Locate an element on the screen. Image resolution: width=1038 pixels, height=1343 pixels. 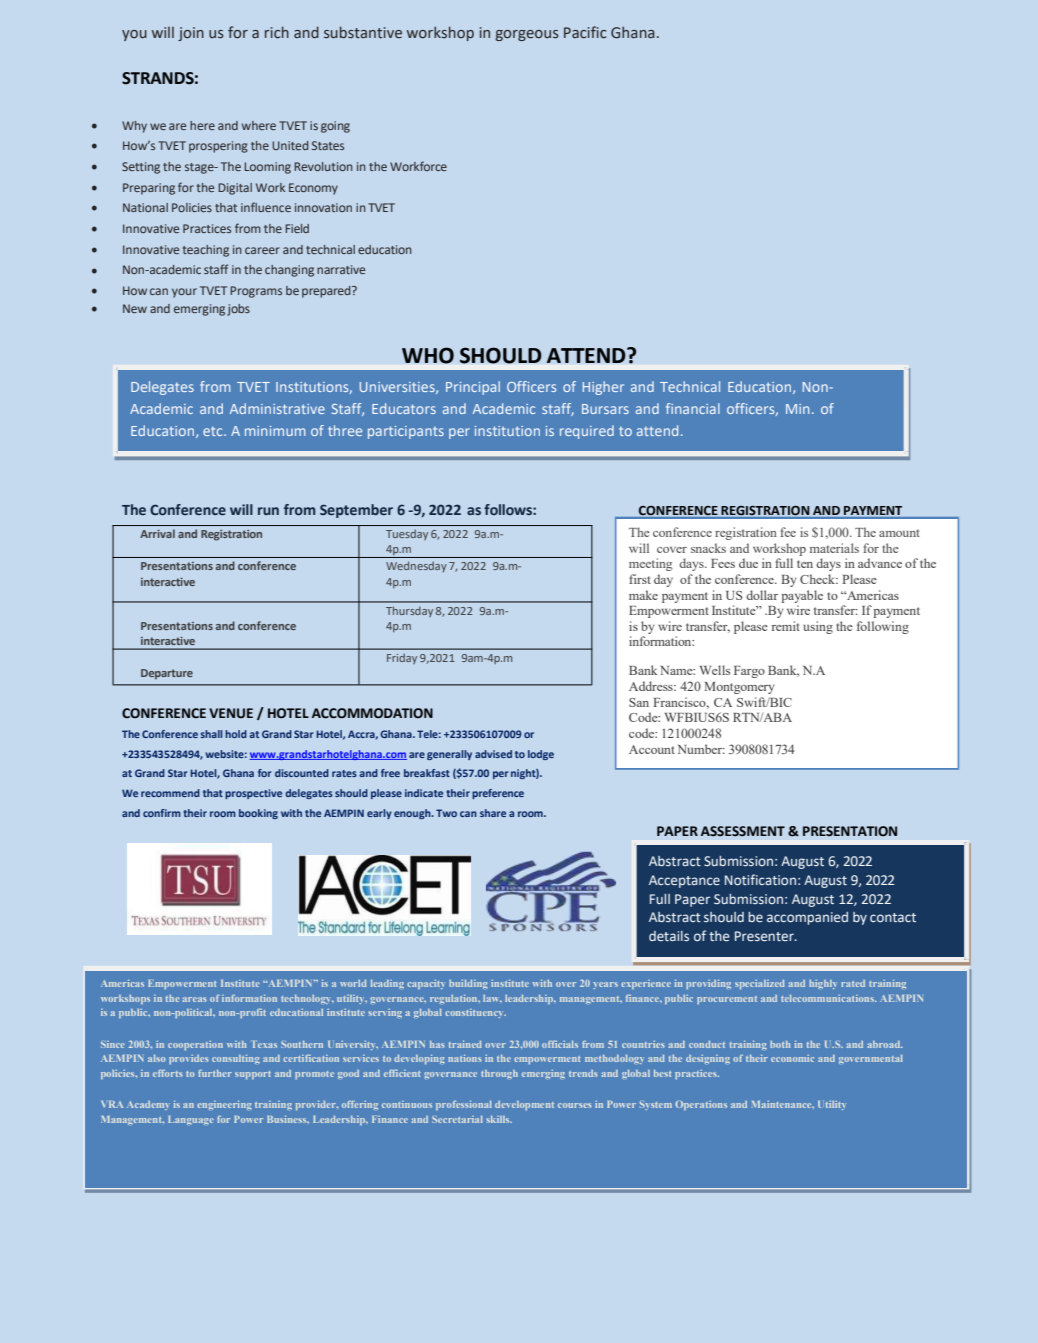
ASSESSMENT is located at coordinates (743, 831).
